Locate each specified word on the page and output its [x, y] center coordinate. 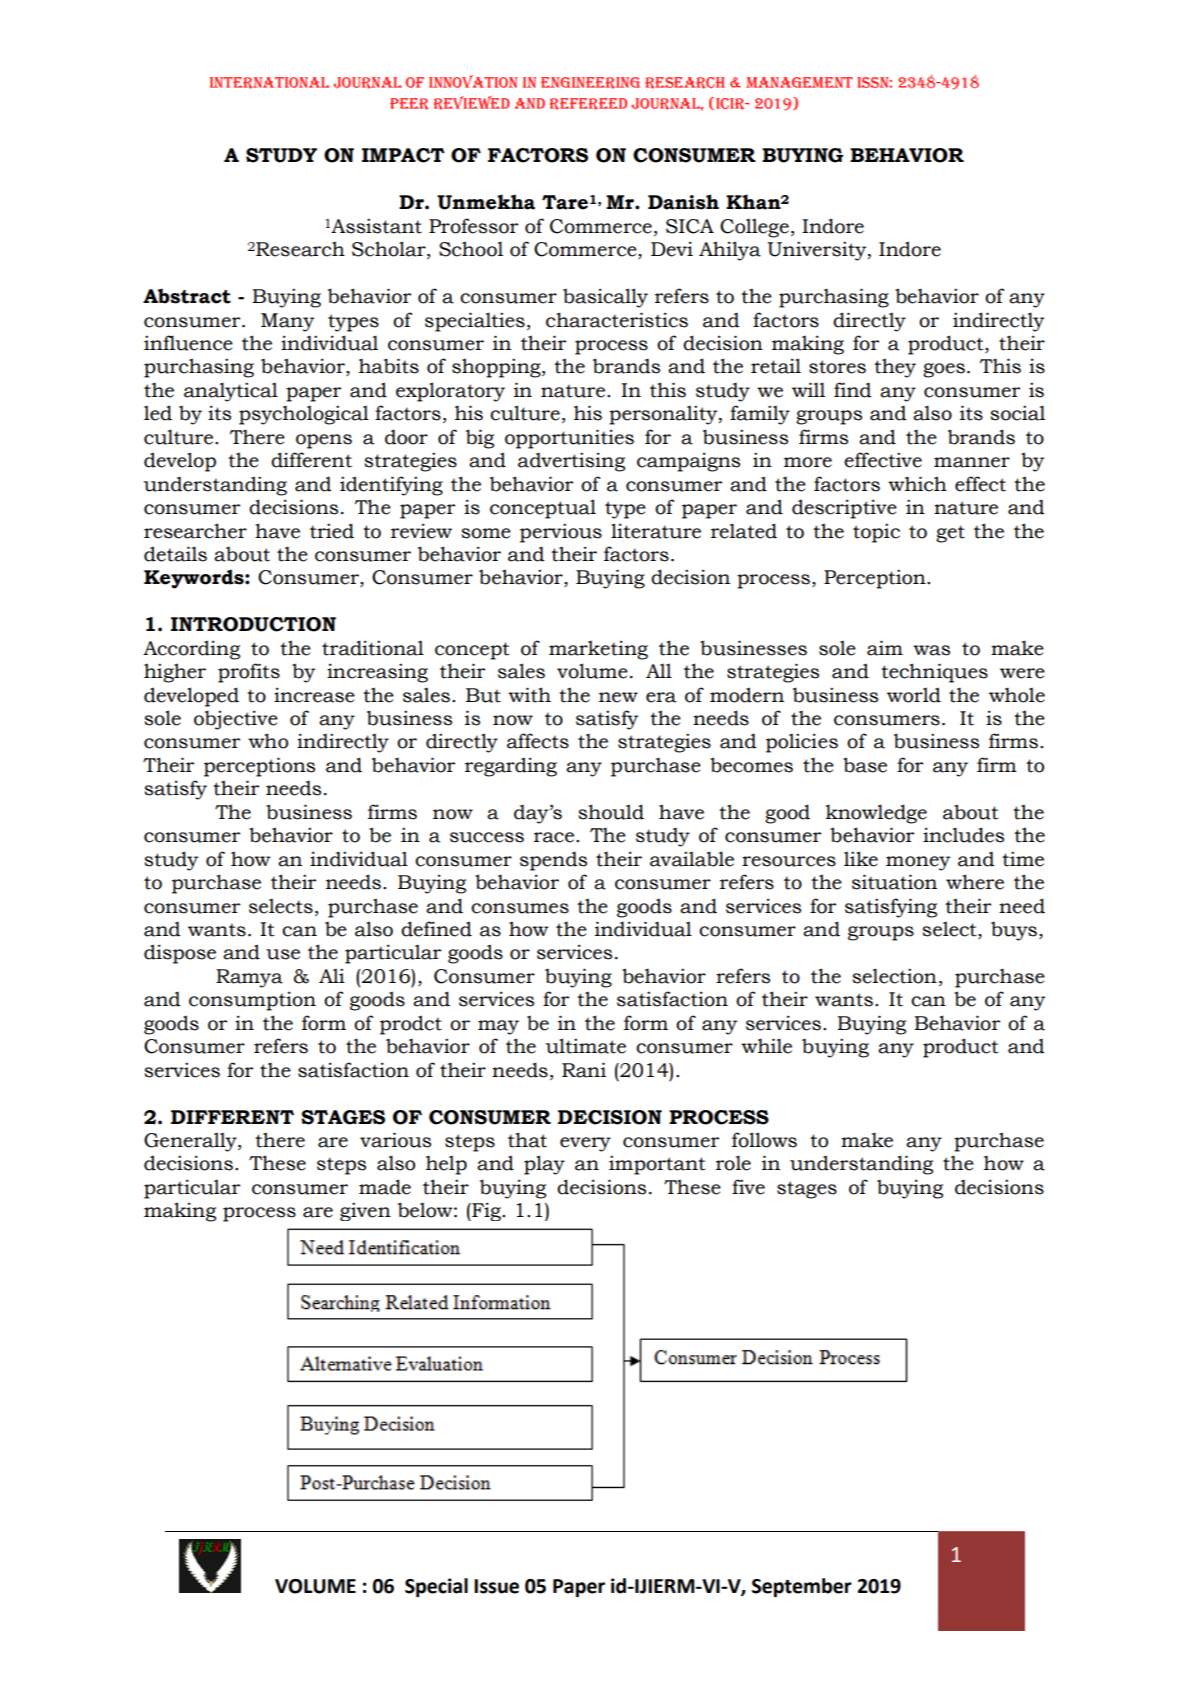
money [918, 863]
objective [236, 720]
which [917, 484]
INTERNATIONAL [270, 83]
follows [764, 1140]
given [365, 1211]
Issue [496, 1586]
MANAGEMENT [799, 82]
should [611, 812]
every [585, 1144]
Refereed [588, 104]
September [802, 1587]
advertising [571, 462]
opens [324, 441]
